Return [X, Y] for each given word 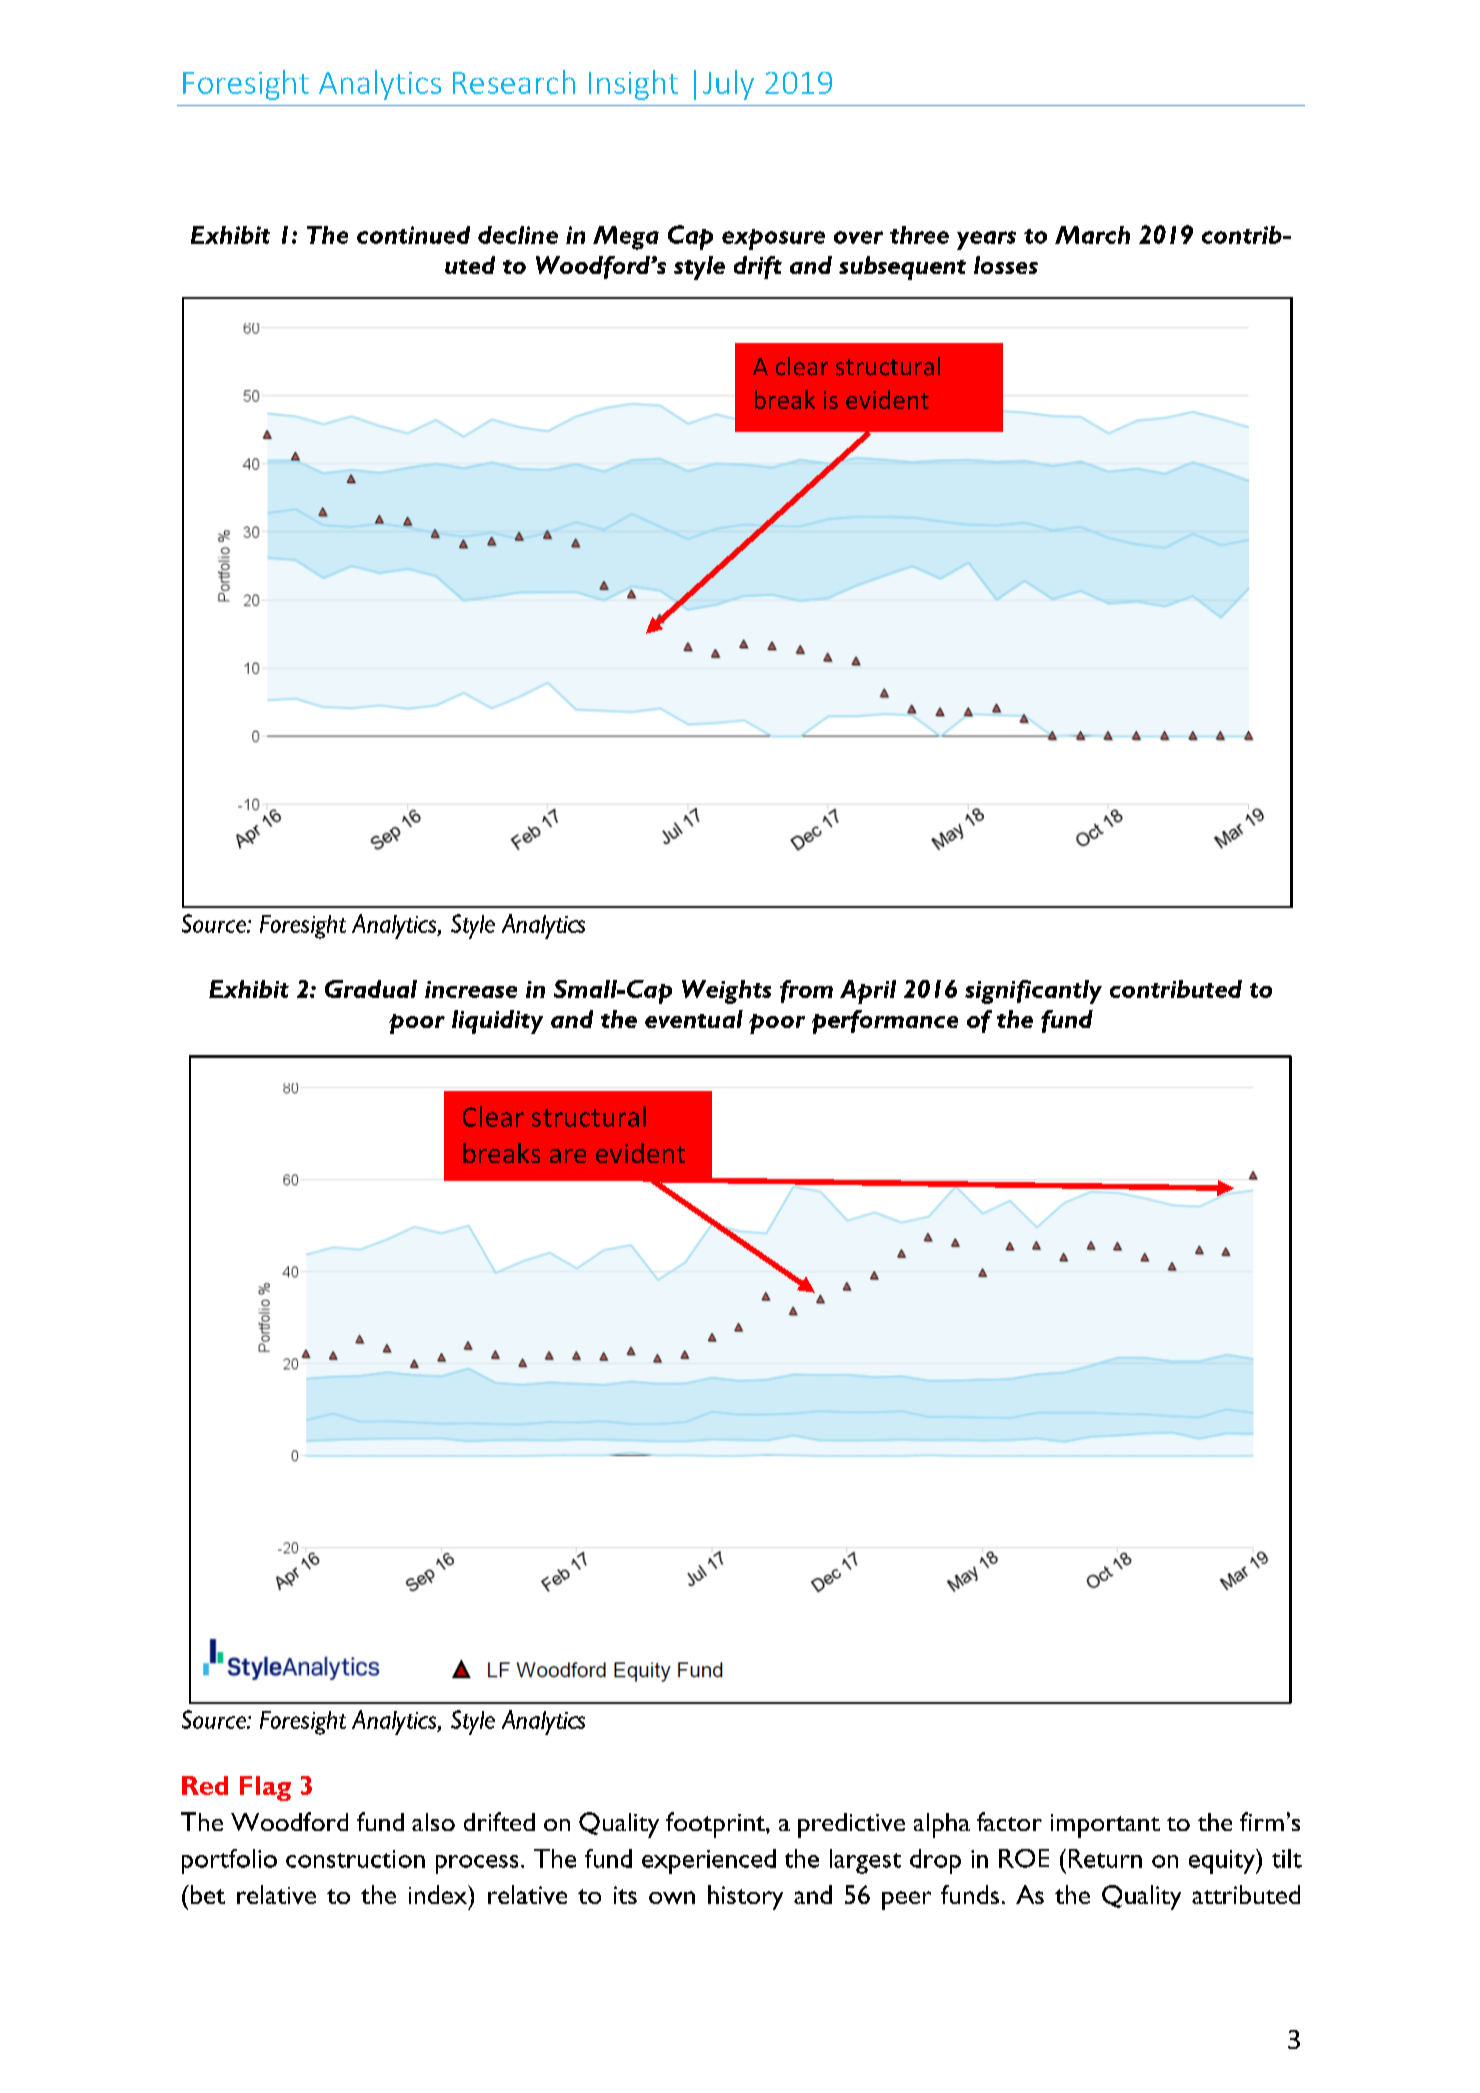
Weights [726, 992]
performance [885, 1022]
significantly [1033, 992]
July [728, 85]
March [1092, 235]
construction [355, 1859]
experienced [709, 1861]
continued [413, 235]
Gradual [371, 989]
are [568, 1156]
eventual [694, 1019]
